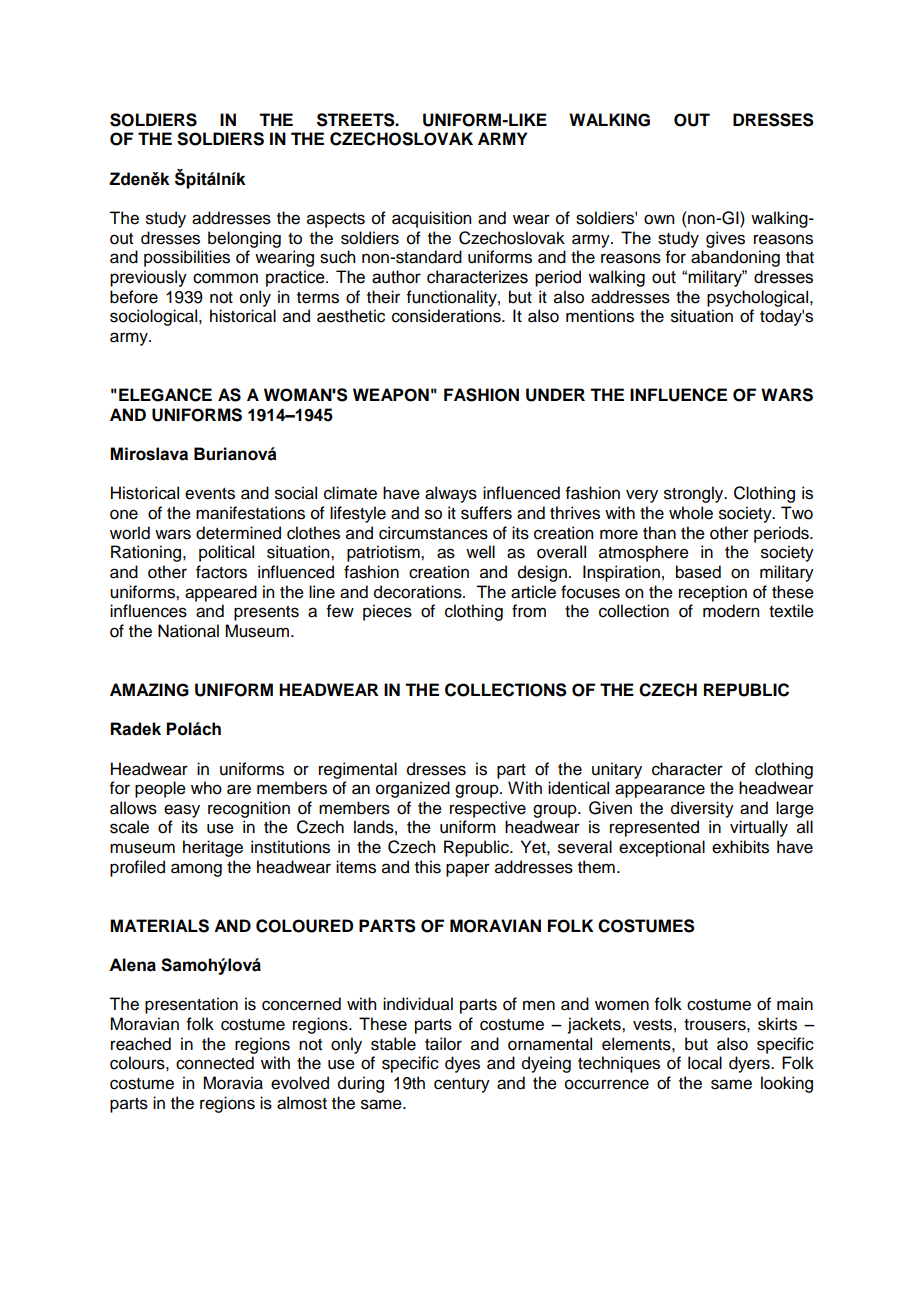 The height and width of the document is (1308, 924). I want to click on possibilities, so click(187, 258).
